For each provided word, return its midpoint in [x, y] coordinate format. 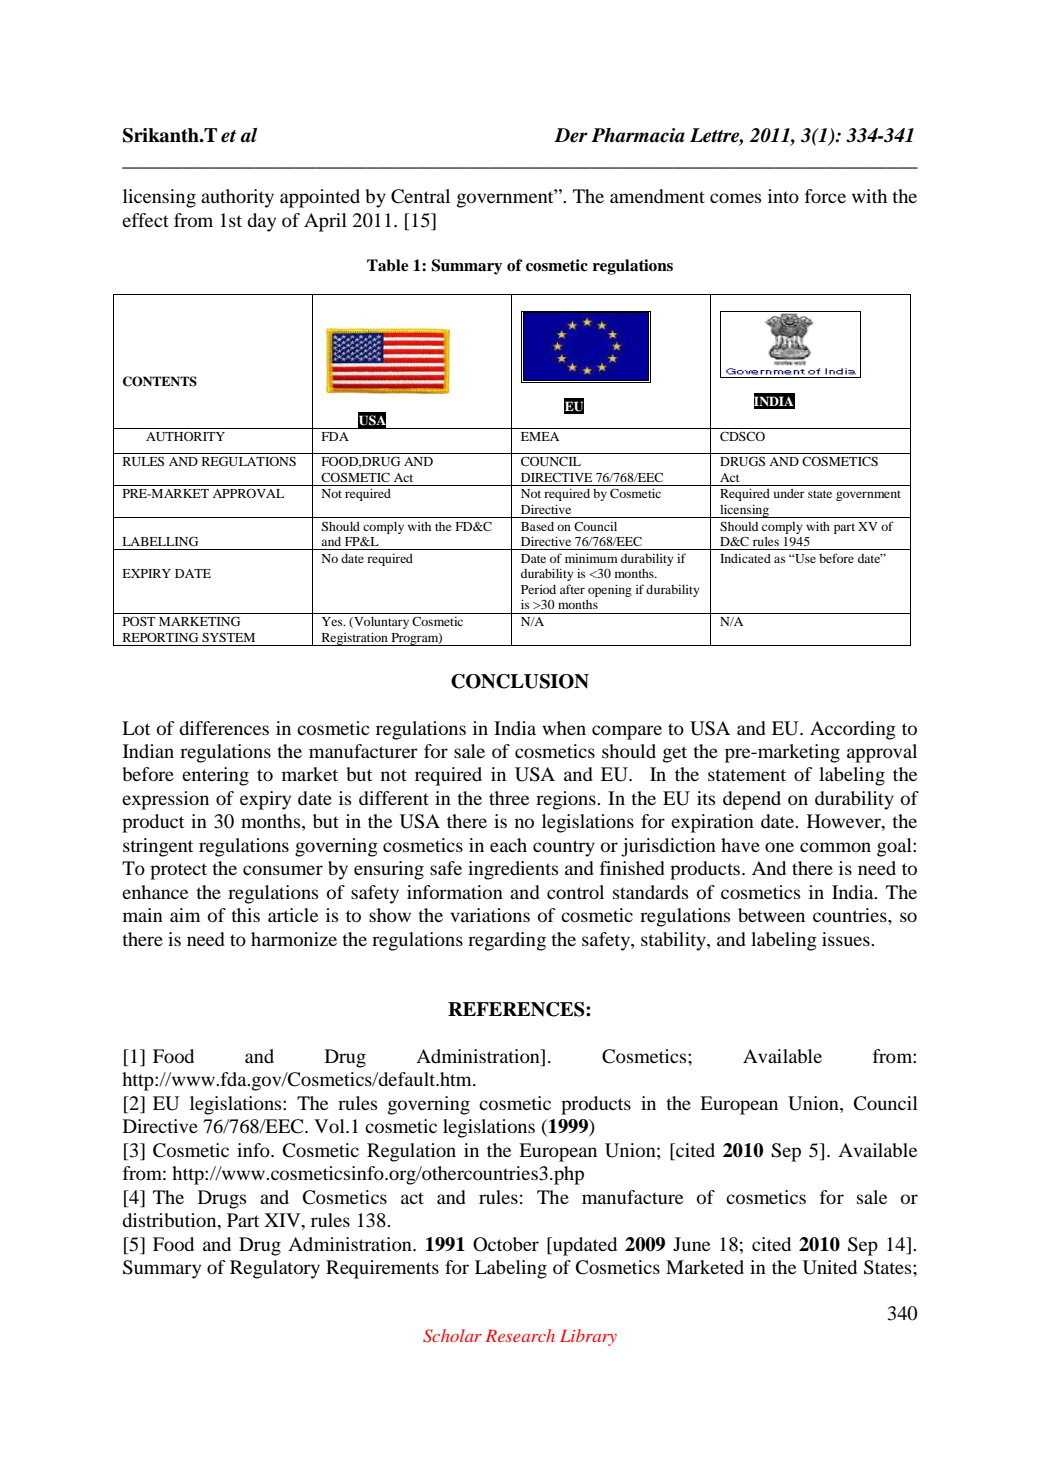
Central [420, 196]
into [783, 196]
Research [520, 1335]
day [261, 222]
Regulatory [275, 1269]
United [830, 1267]
